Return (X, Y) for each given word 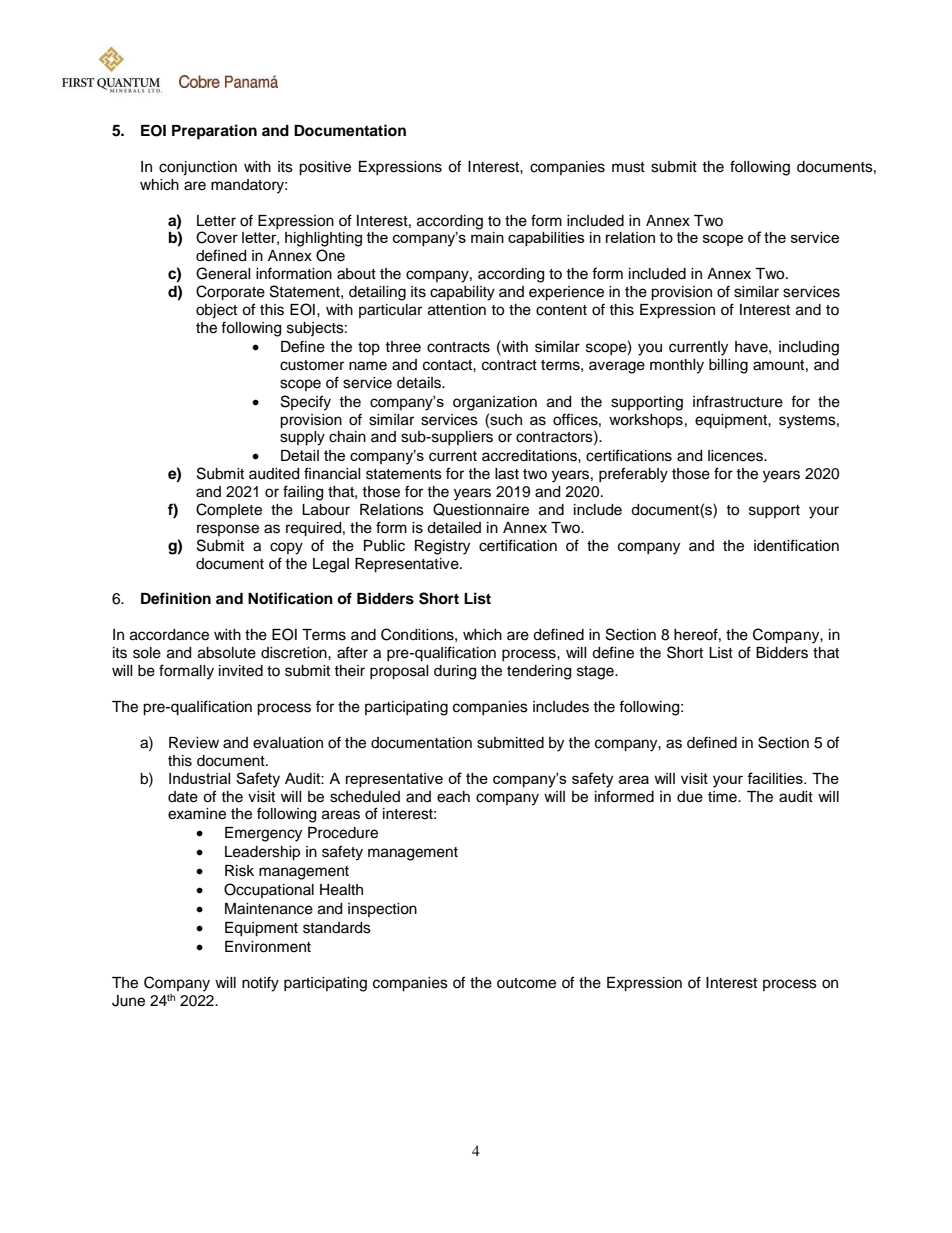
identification (796, 545)
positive (325, 168)
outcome (526, 983)
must (628, 167)
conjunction (198, 168)
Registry (442, 547)
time (723, 797)
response (228, 530)
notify (260, 984)
